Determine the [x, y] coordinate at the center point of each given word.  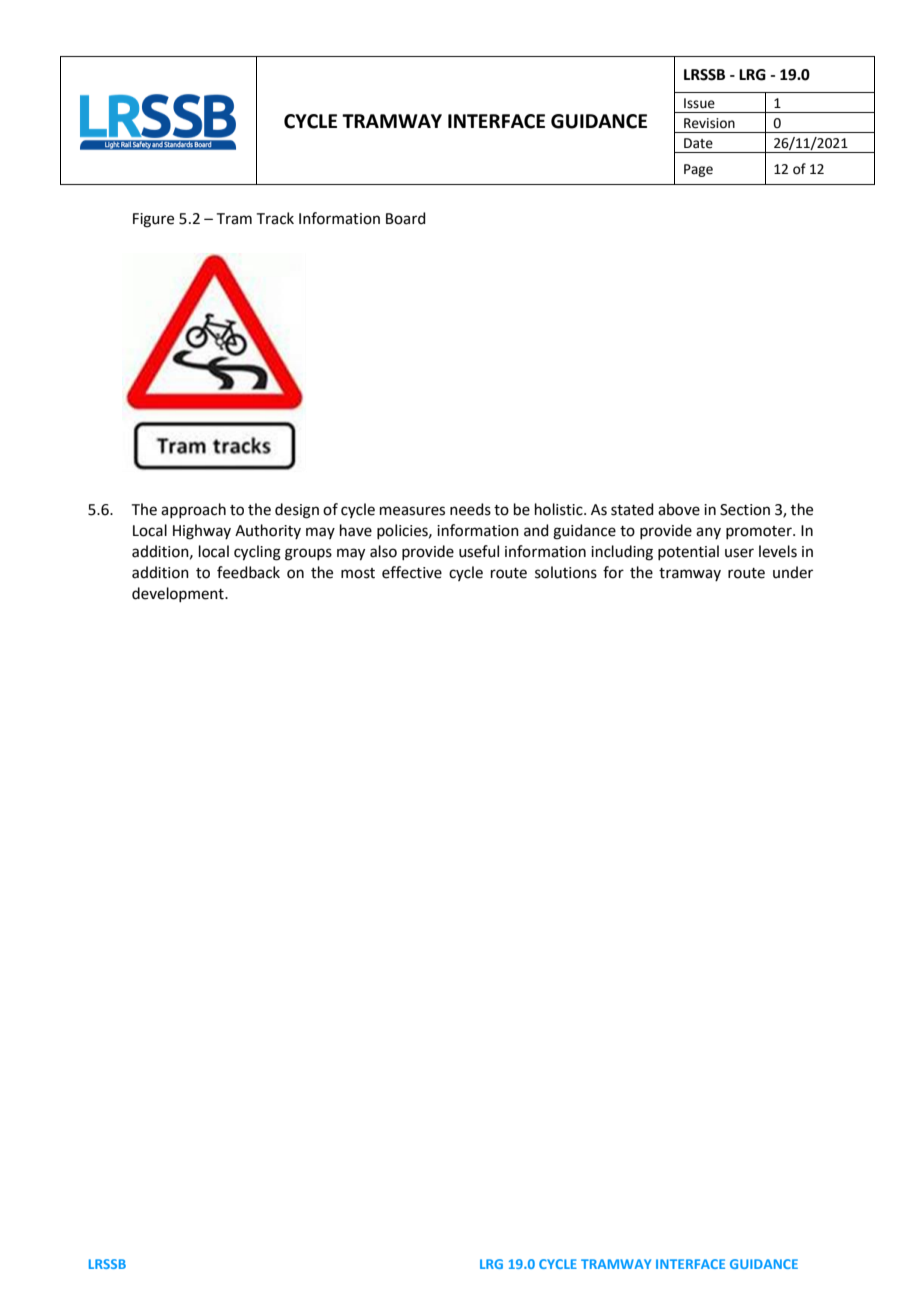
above [679, 509]
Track [275, 218]
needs [470, 509]
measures [412, 511]
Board [406, 218]
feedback [248, 572]
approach [193, 510]
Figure [153, 220]
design [297, 511]
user [739, 553]
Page [698, 170]
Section [745, 510]
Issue [699, 103]
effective [412, 572]
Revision [709, 123]
